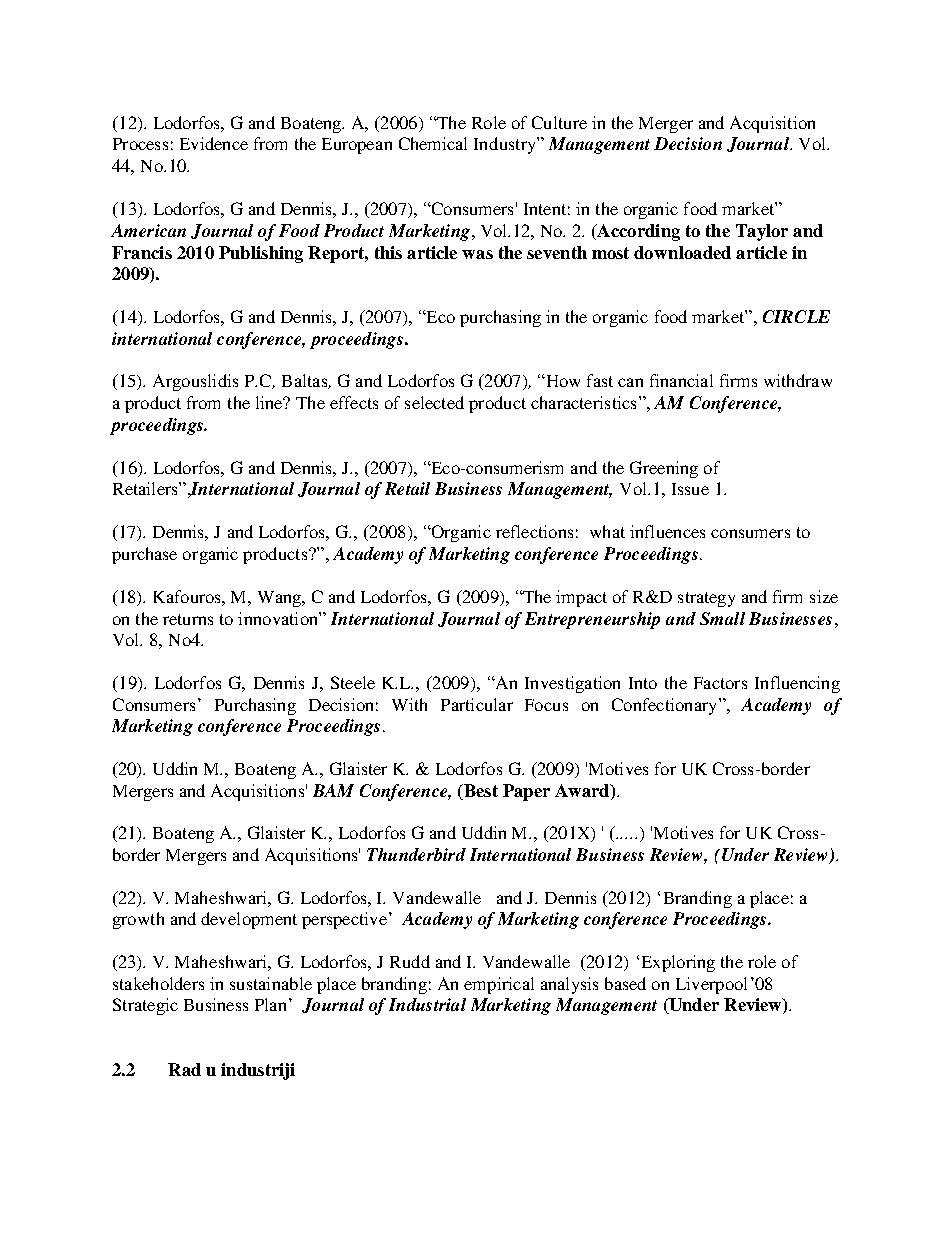 This page has width=952, height=1233. I want to click on selected, so click(434, 402).
